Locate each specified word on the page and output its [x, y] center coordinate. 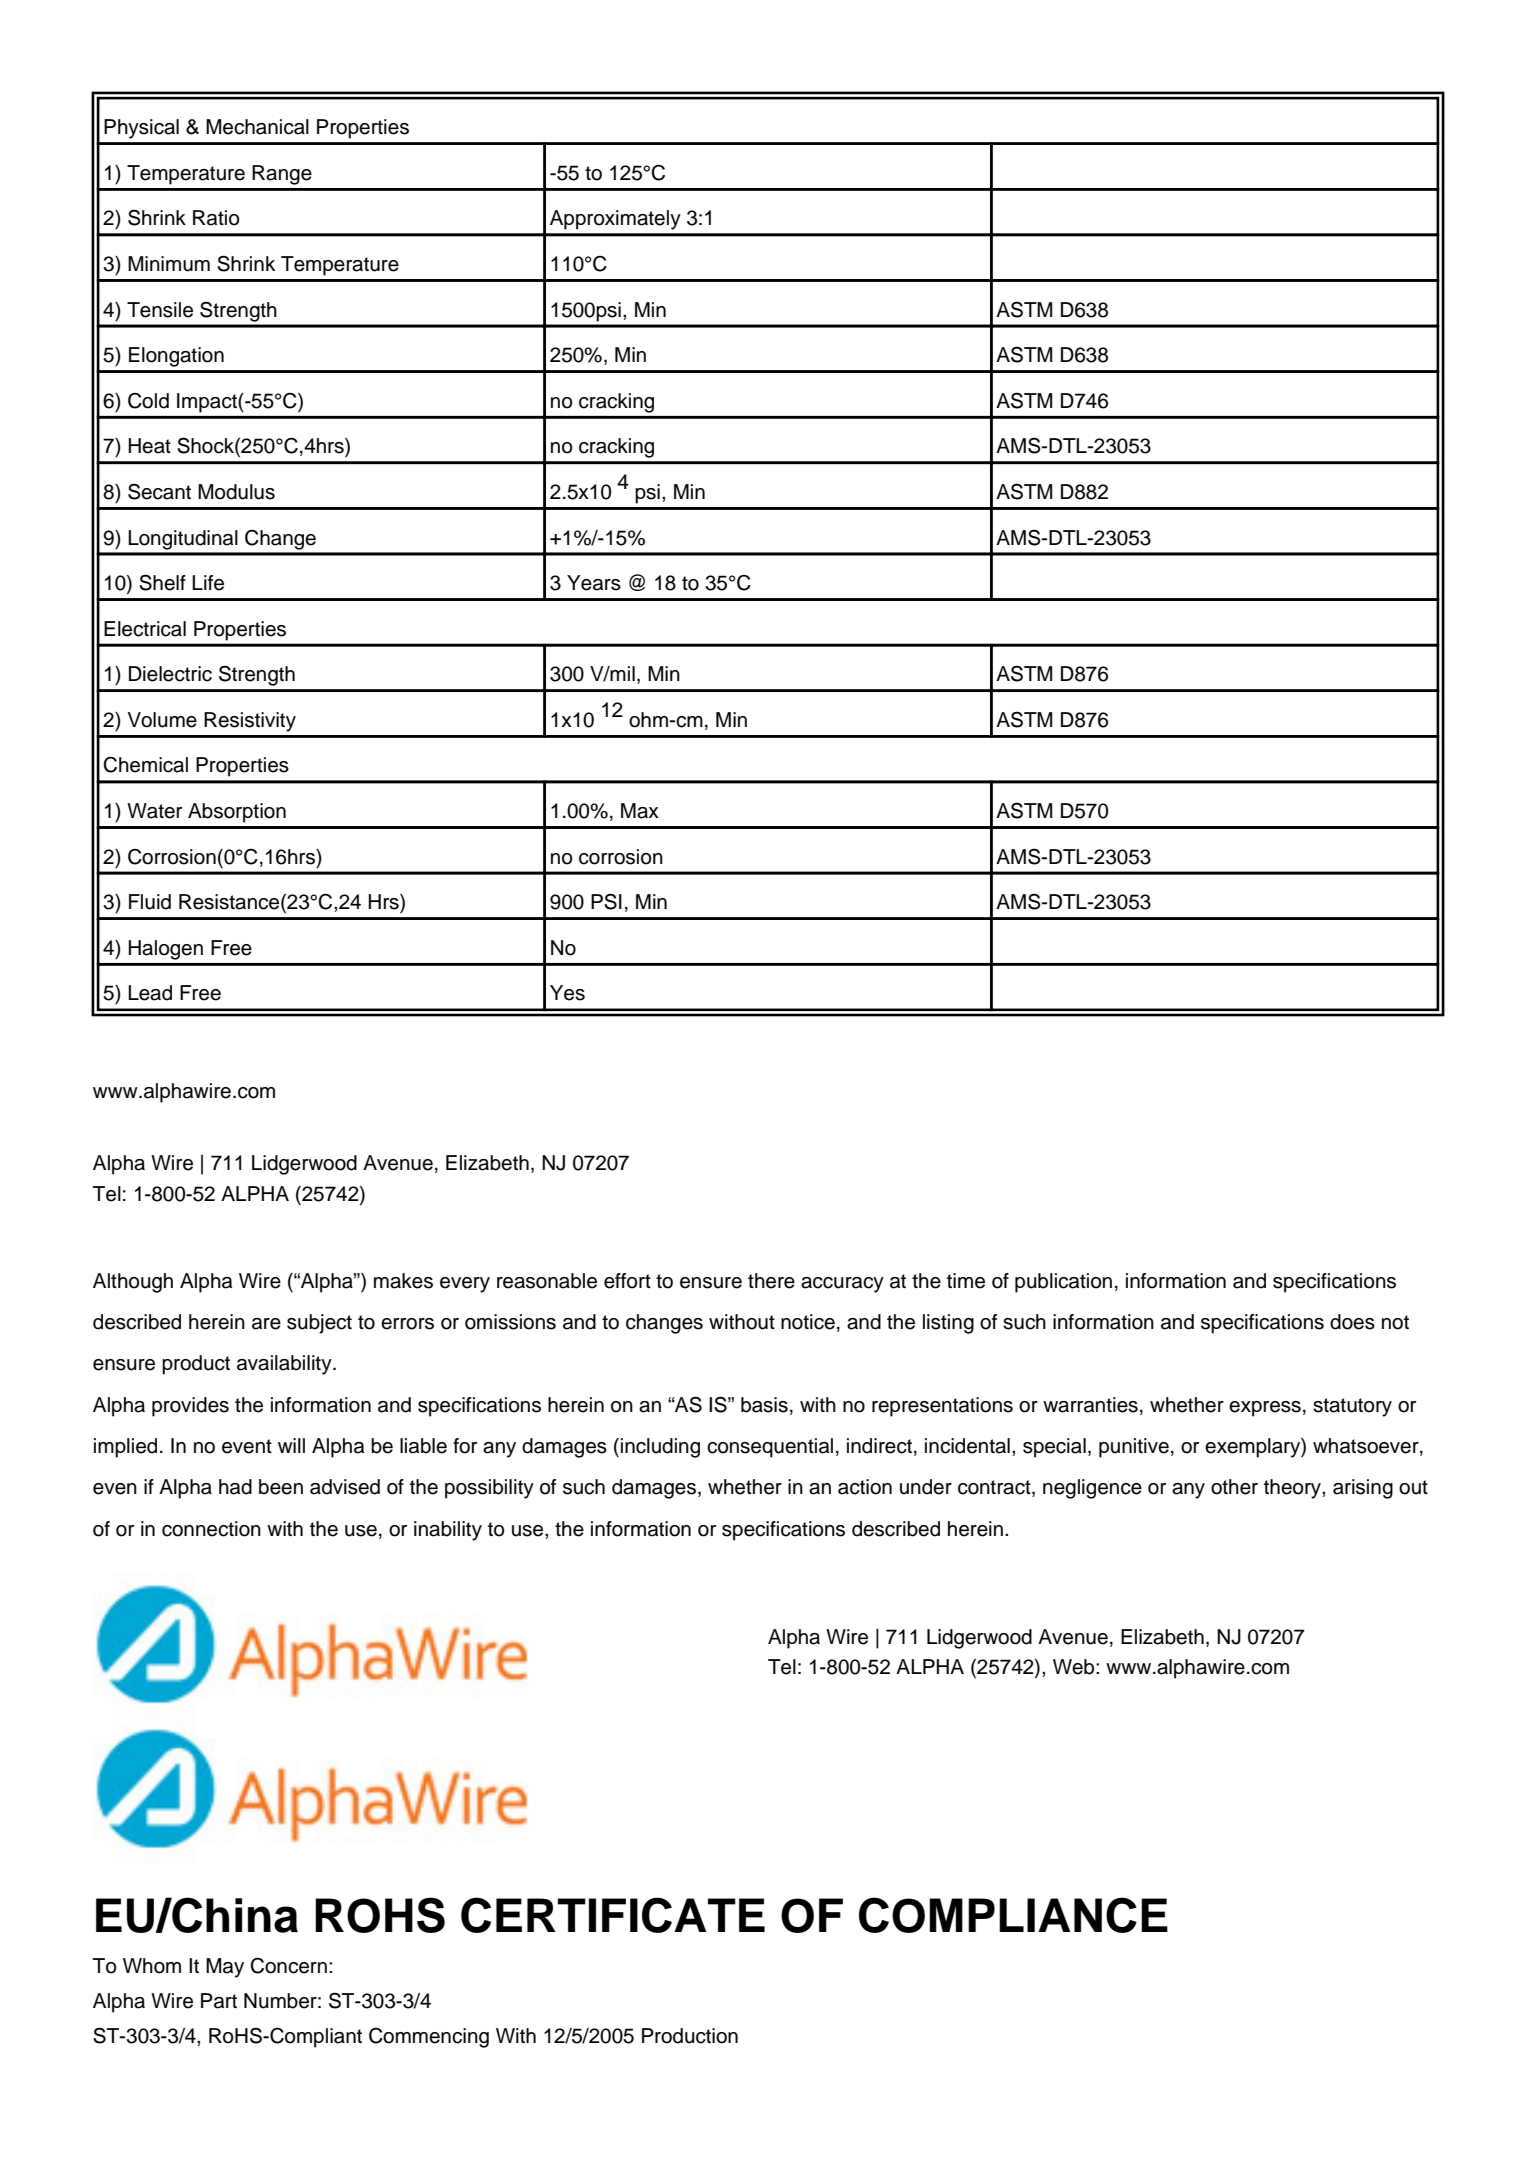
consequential [770, 1448]
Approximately [615, 220]
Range [282, 175]
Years [594, 583]
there [771, 1281]
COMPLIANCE [1013, 1915]
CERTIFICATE [613, 1915]
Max [640, 811]
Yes [567, 993]
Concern [288, 1965]
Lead [150, 993]
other [1234, 1487]
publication [1063, 1283]
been [281, 1487]
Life [208, 583]
